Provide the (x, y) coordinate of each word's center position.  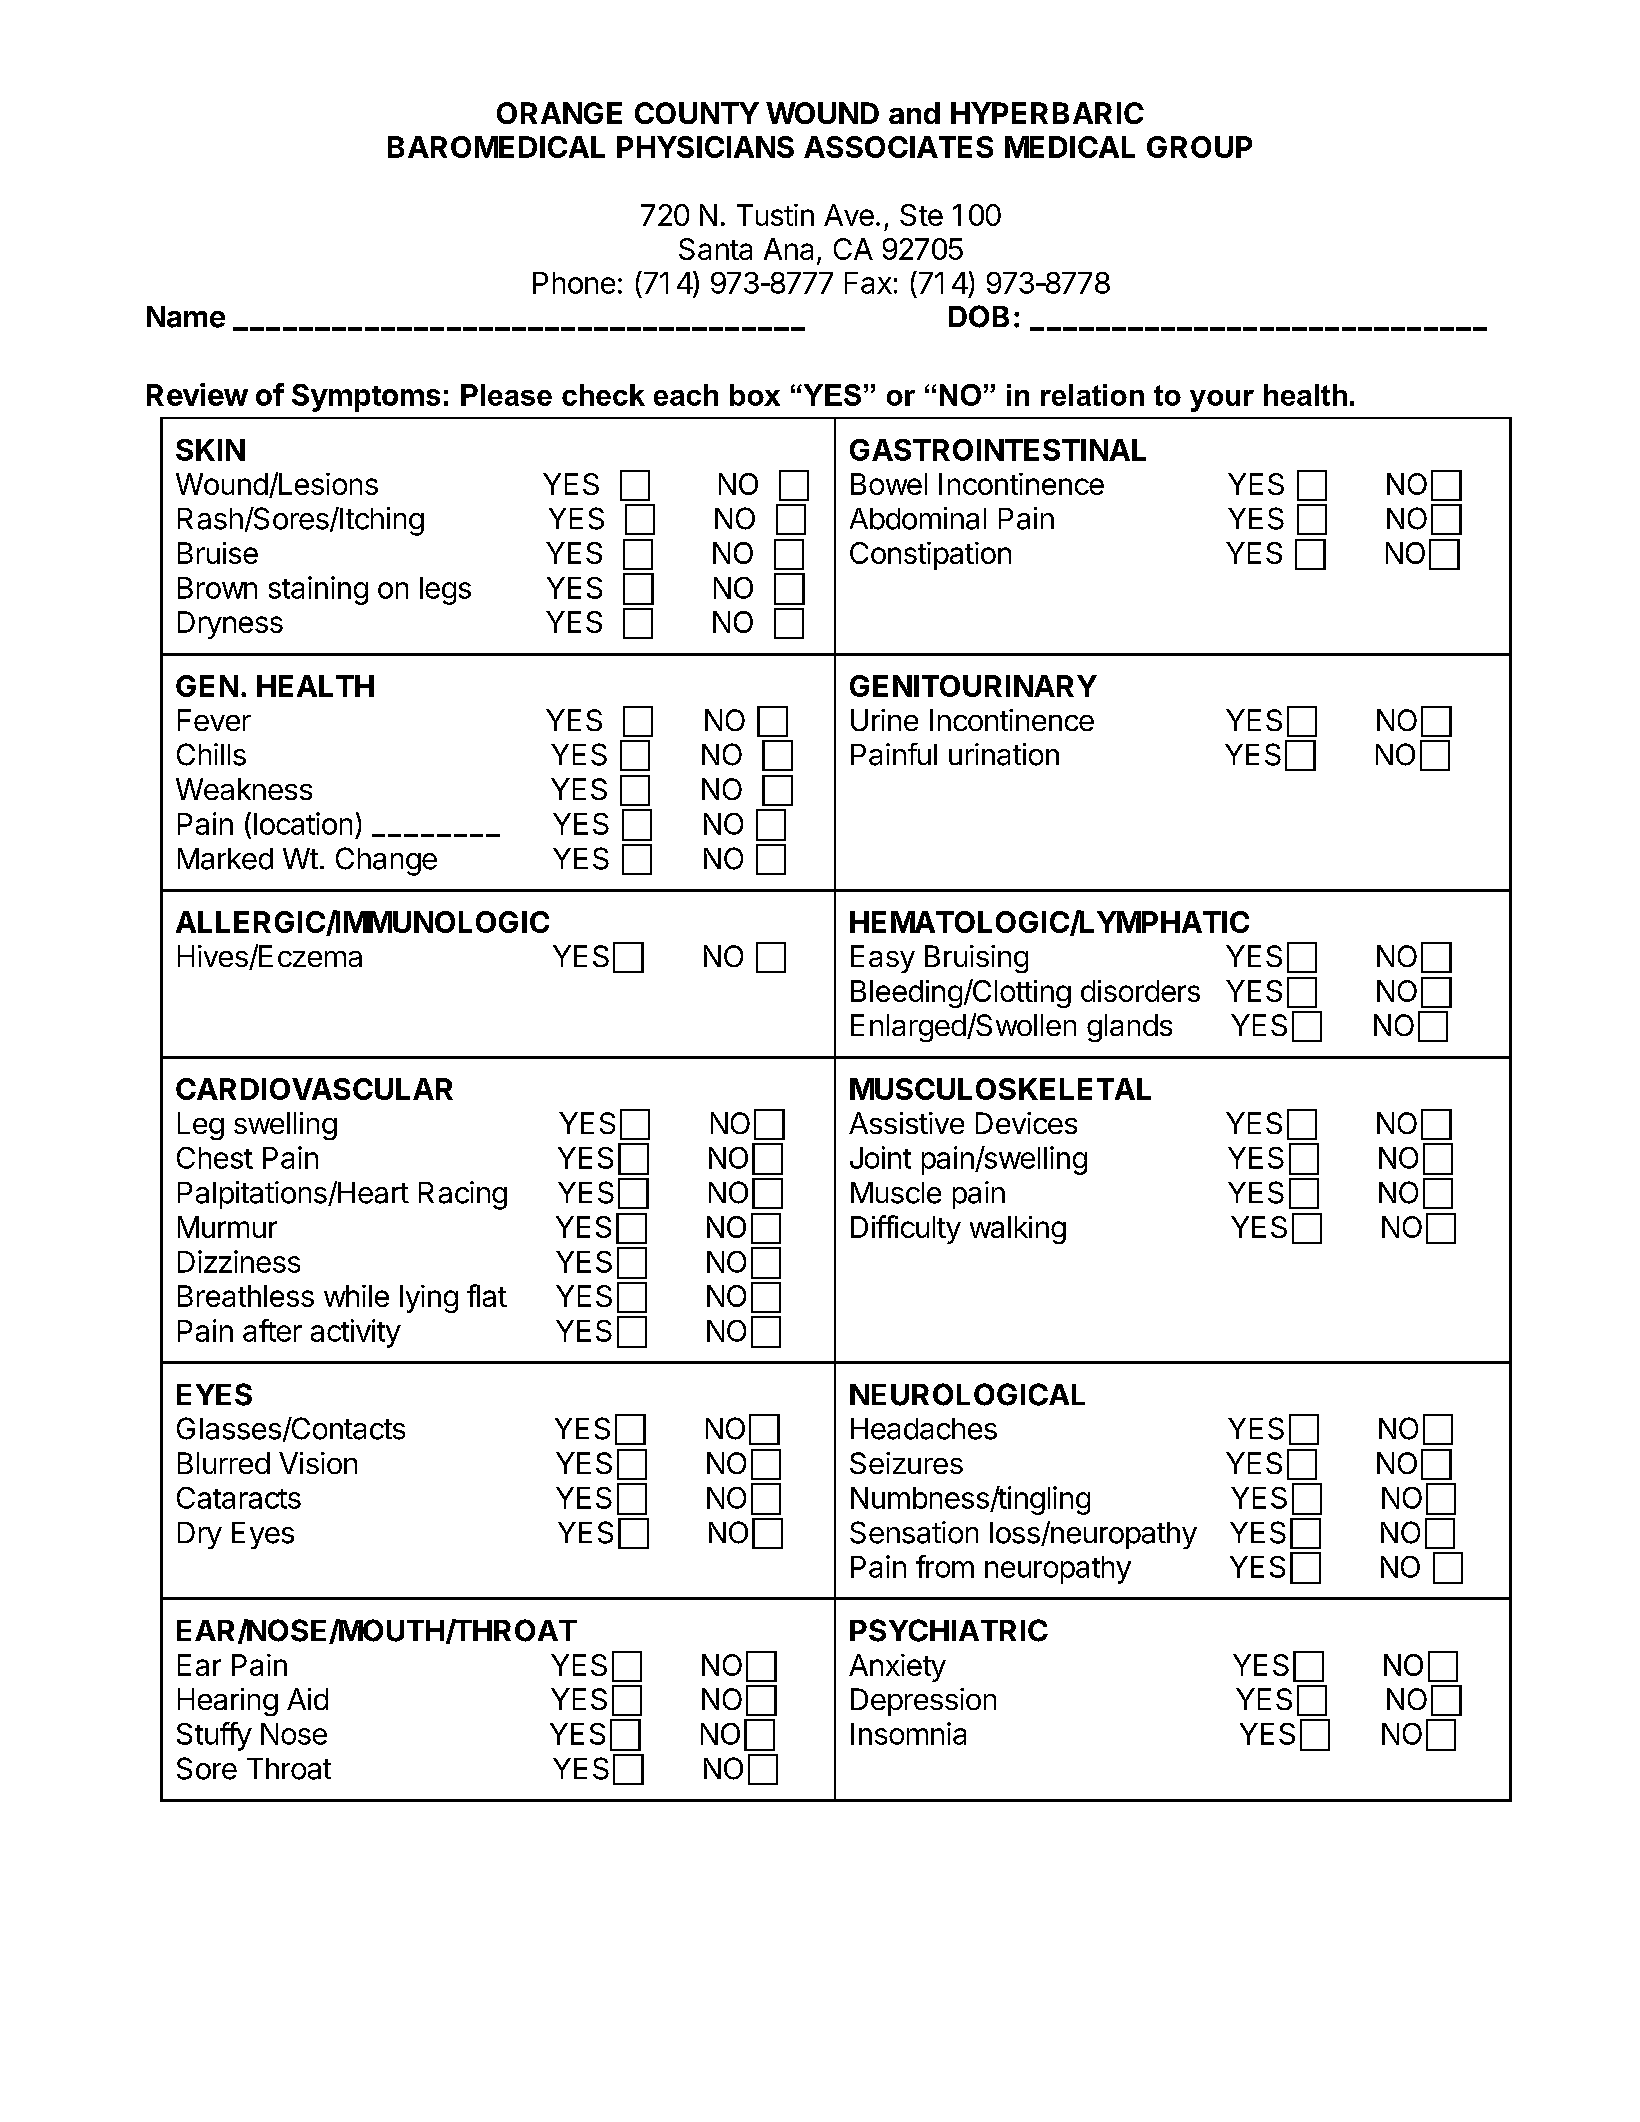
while (356, 1296)
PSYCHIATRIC (949, 1630)
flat (487, 1295)
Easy (883, 959)
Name (186, 317)
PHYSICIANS (705, 147)
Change (386, 861)
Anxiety (897, 1668)
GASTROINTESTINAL (998, 450)
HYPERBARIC (1047, 113)
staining (318, 590)
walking (1018, 1230)
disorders (1140, 991)
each (686, 395)
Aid (307, 1699)
